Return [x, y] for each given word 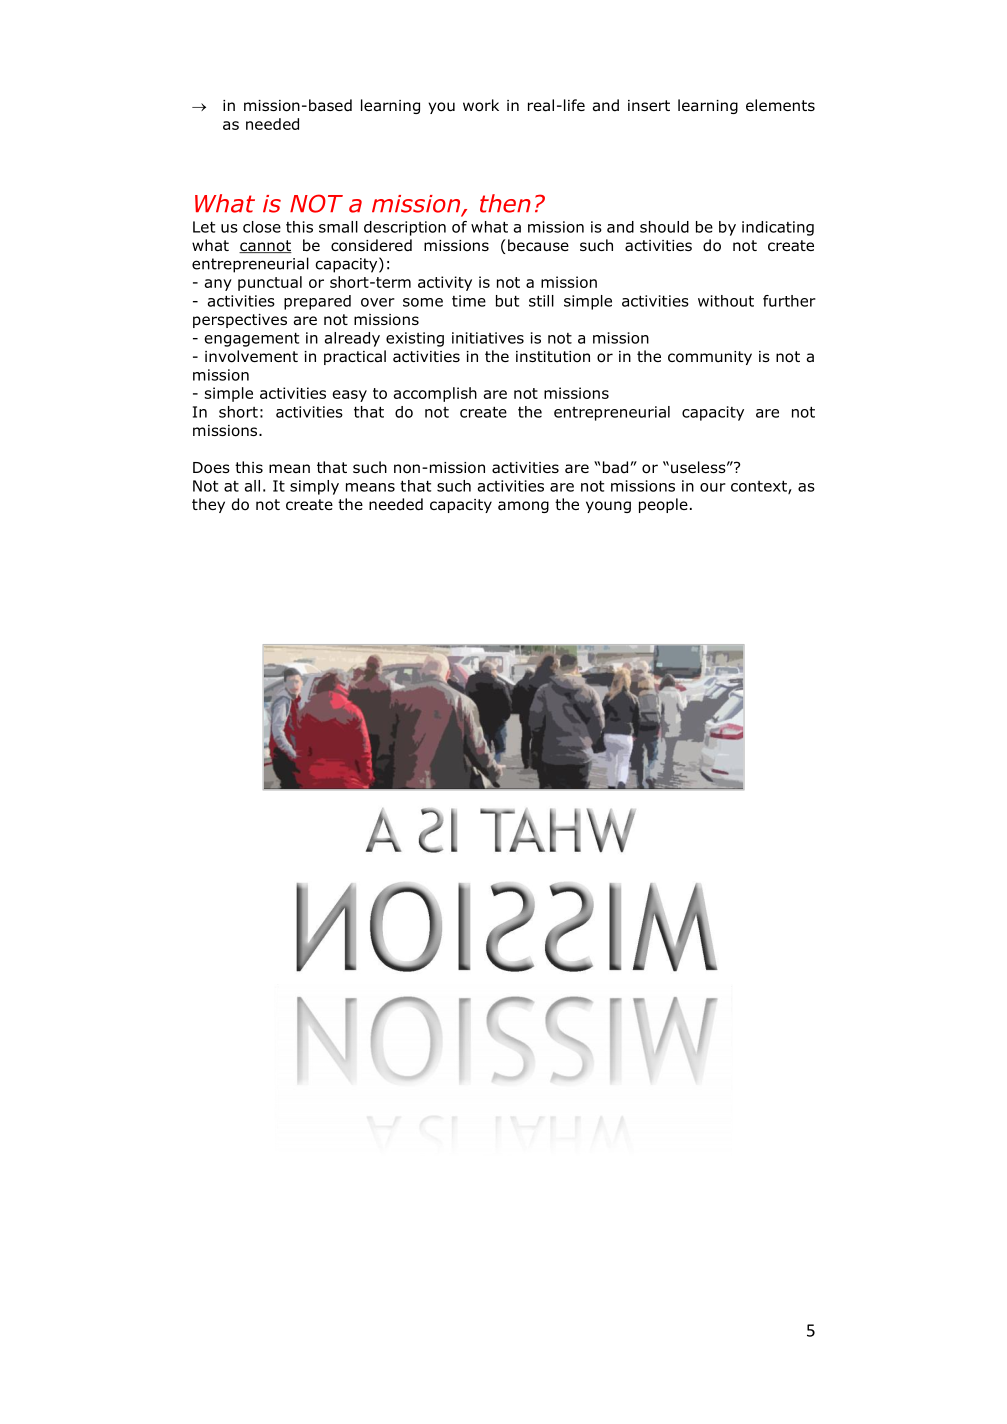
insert [649, 105]
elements [780, 105]
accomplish [435, 394]
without [726, 301]
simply [314, 487]
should [664, 227]
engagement [251, 340]
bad [615, 467]
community [710, 358]
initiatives [488, 338]
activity [445, 283]
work [481, 105]
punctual [270, 283]
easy [349, 396]
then [505, 203]
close [262, 227]
